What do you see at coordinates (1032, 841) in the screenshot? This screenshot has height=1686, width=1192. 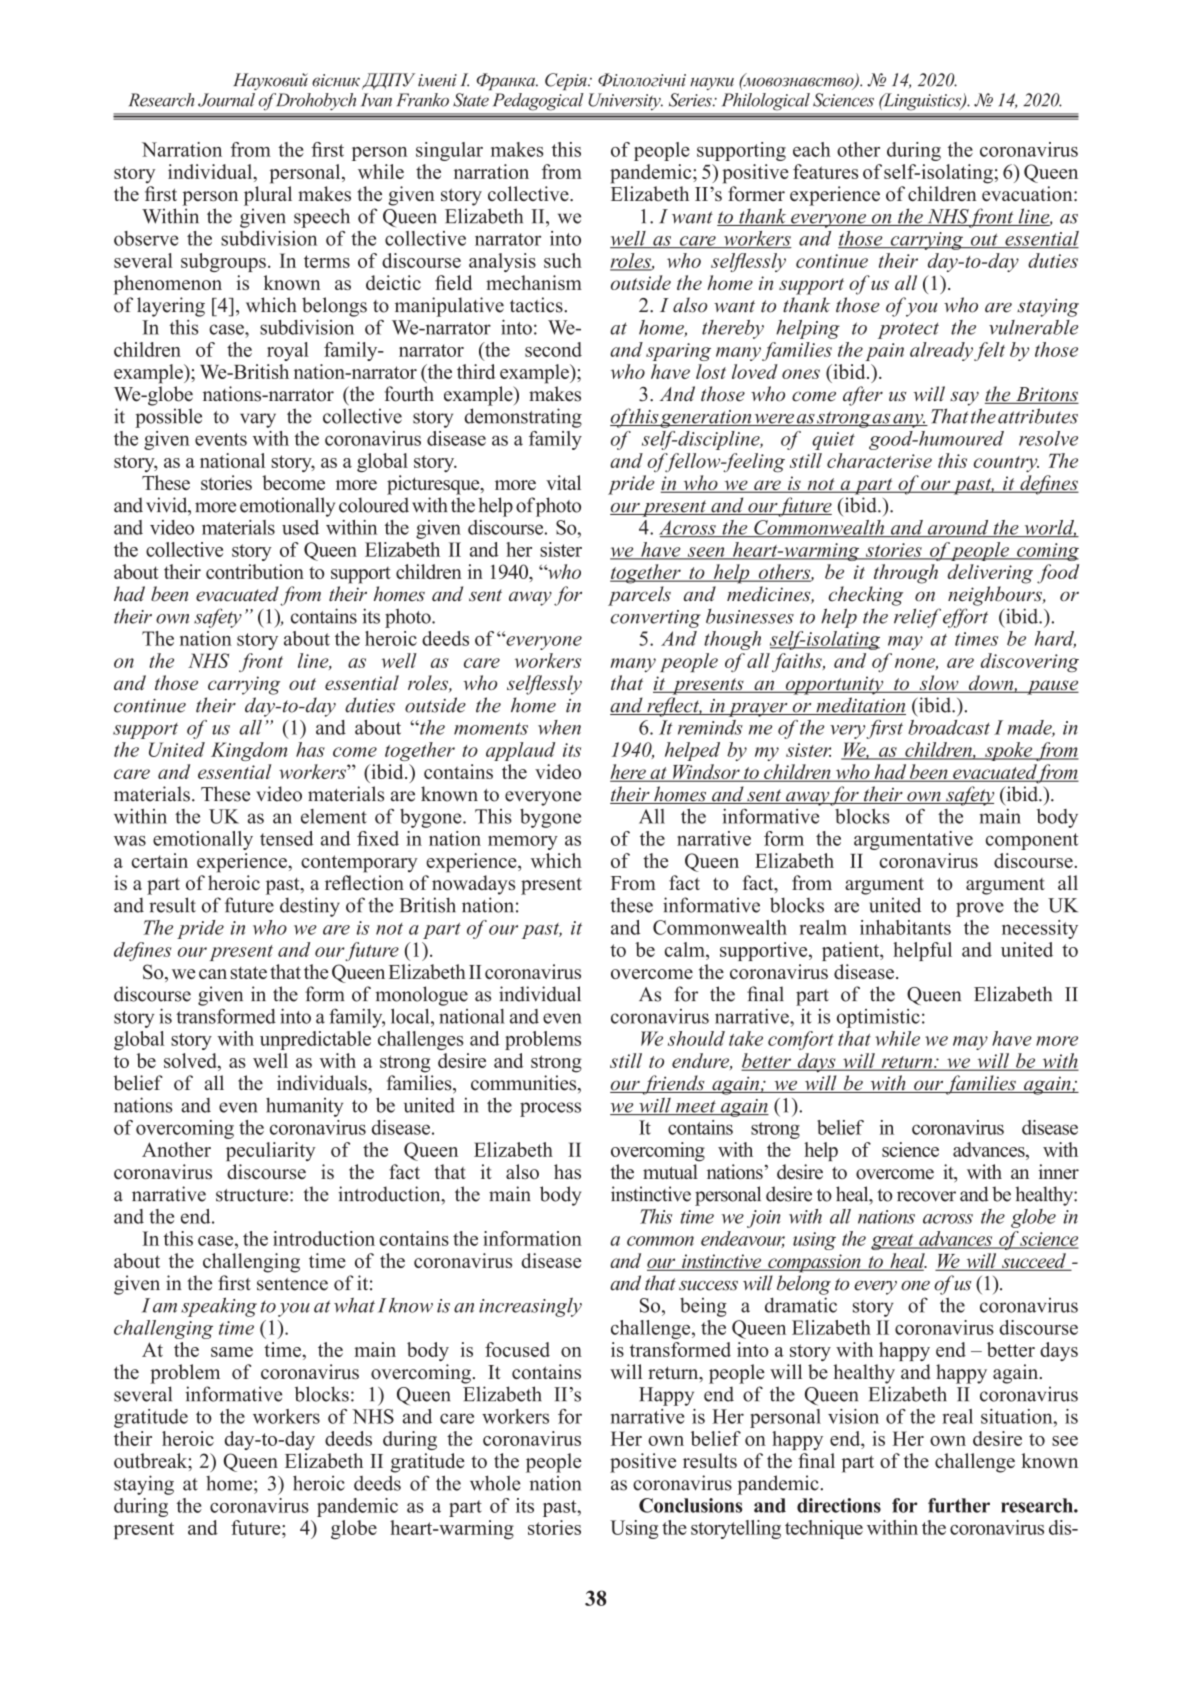 I see `component` at bounding box center [1032, 841].
